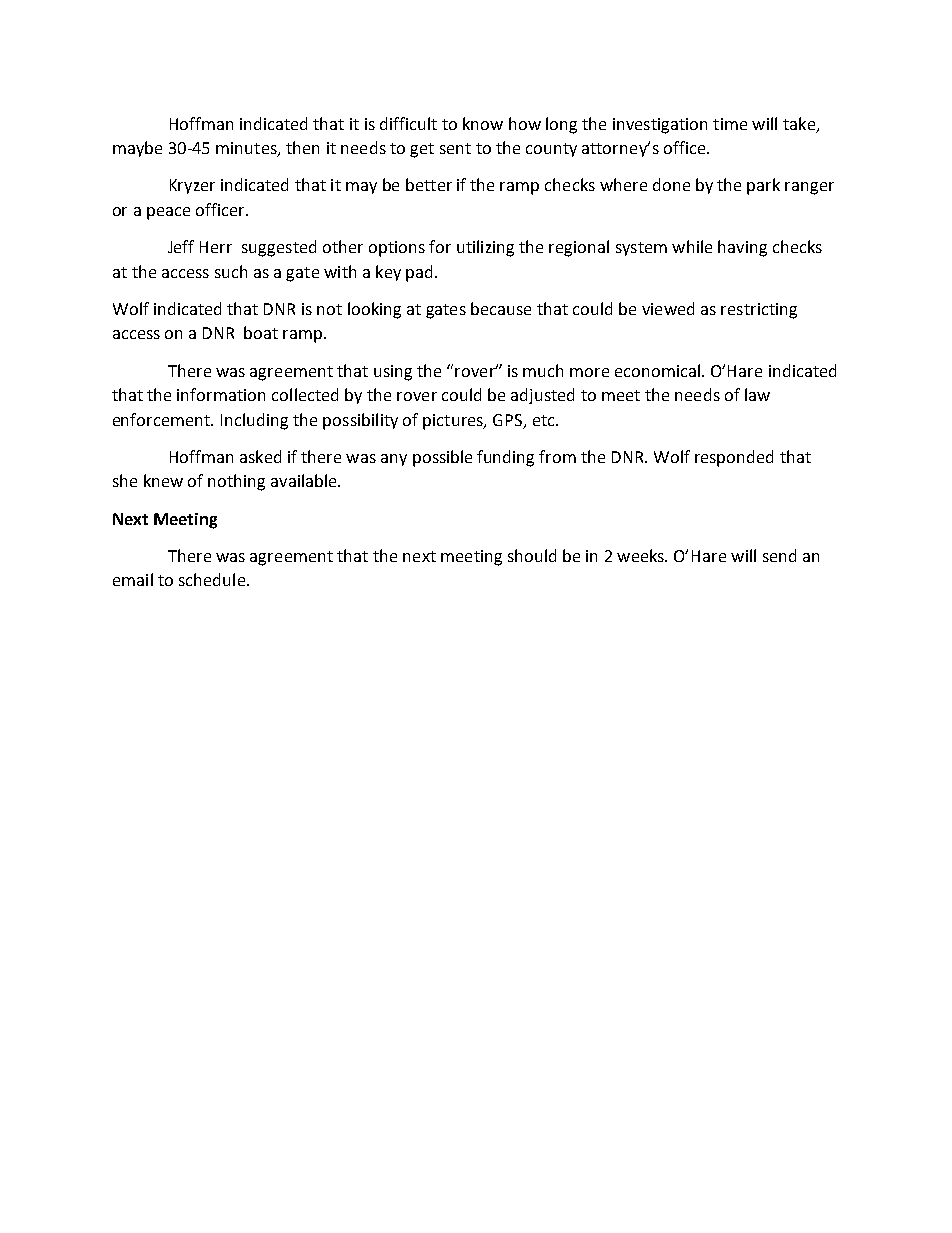 Image resolution: width=952 pixels, height=1233 pixels. I want to click on enforcement, so click(163, 419).
